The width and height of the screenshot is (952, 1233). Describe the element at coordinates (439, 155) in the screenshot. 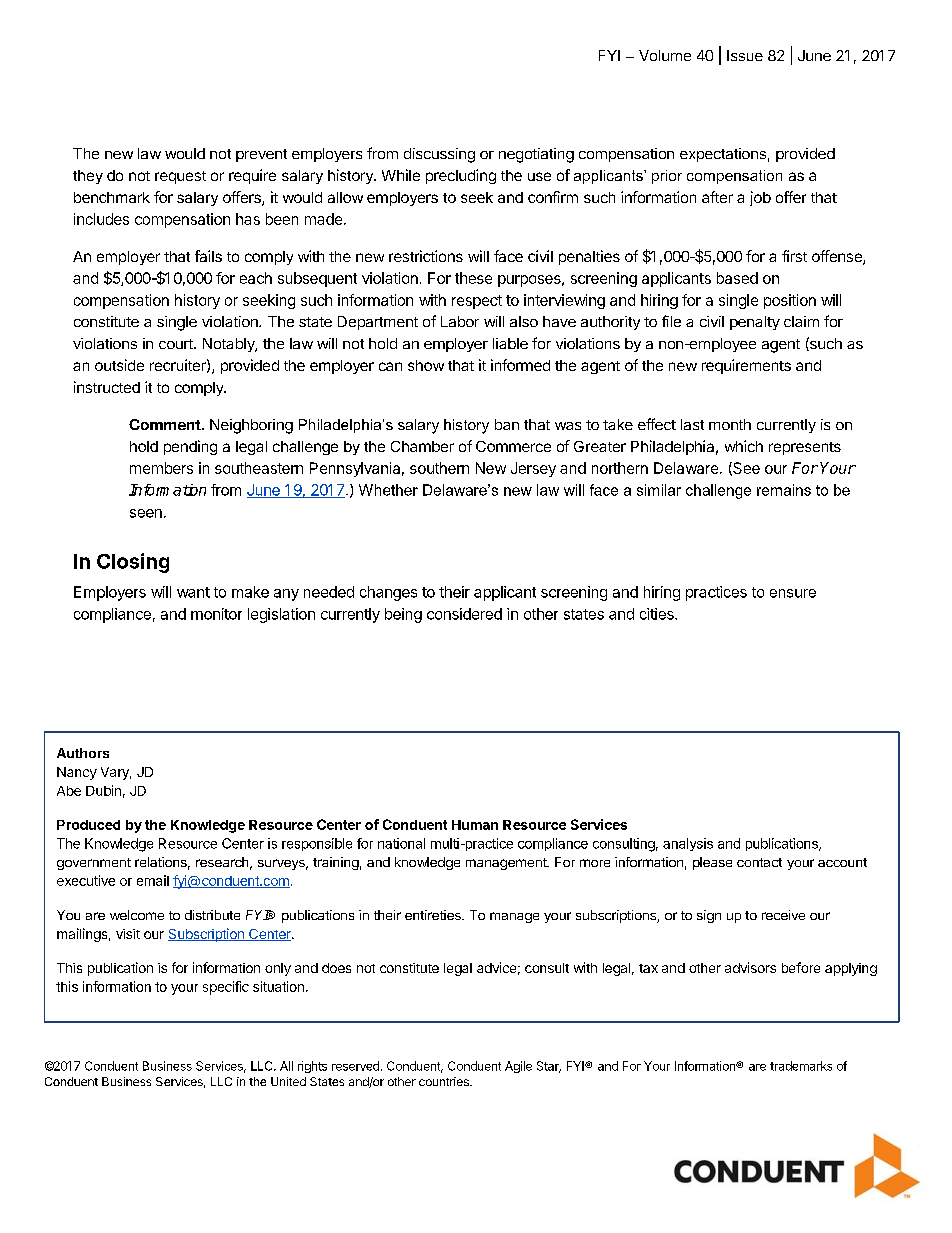

I see `discussing` at that location.
